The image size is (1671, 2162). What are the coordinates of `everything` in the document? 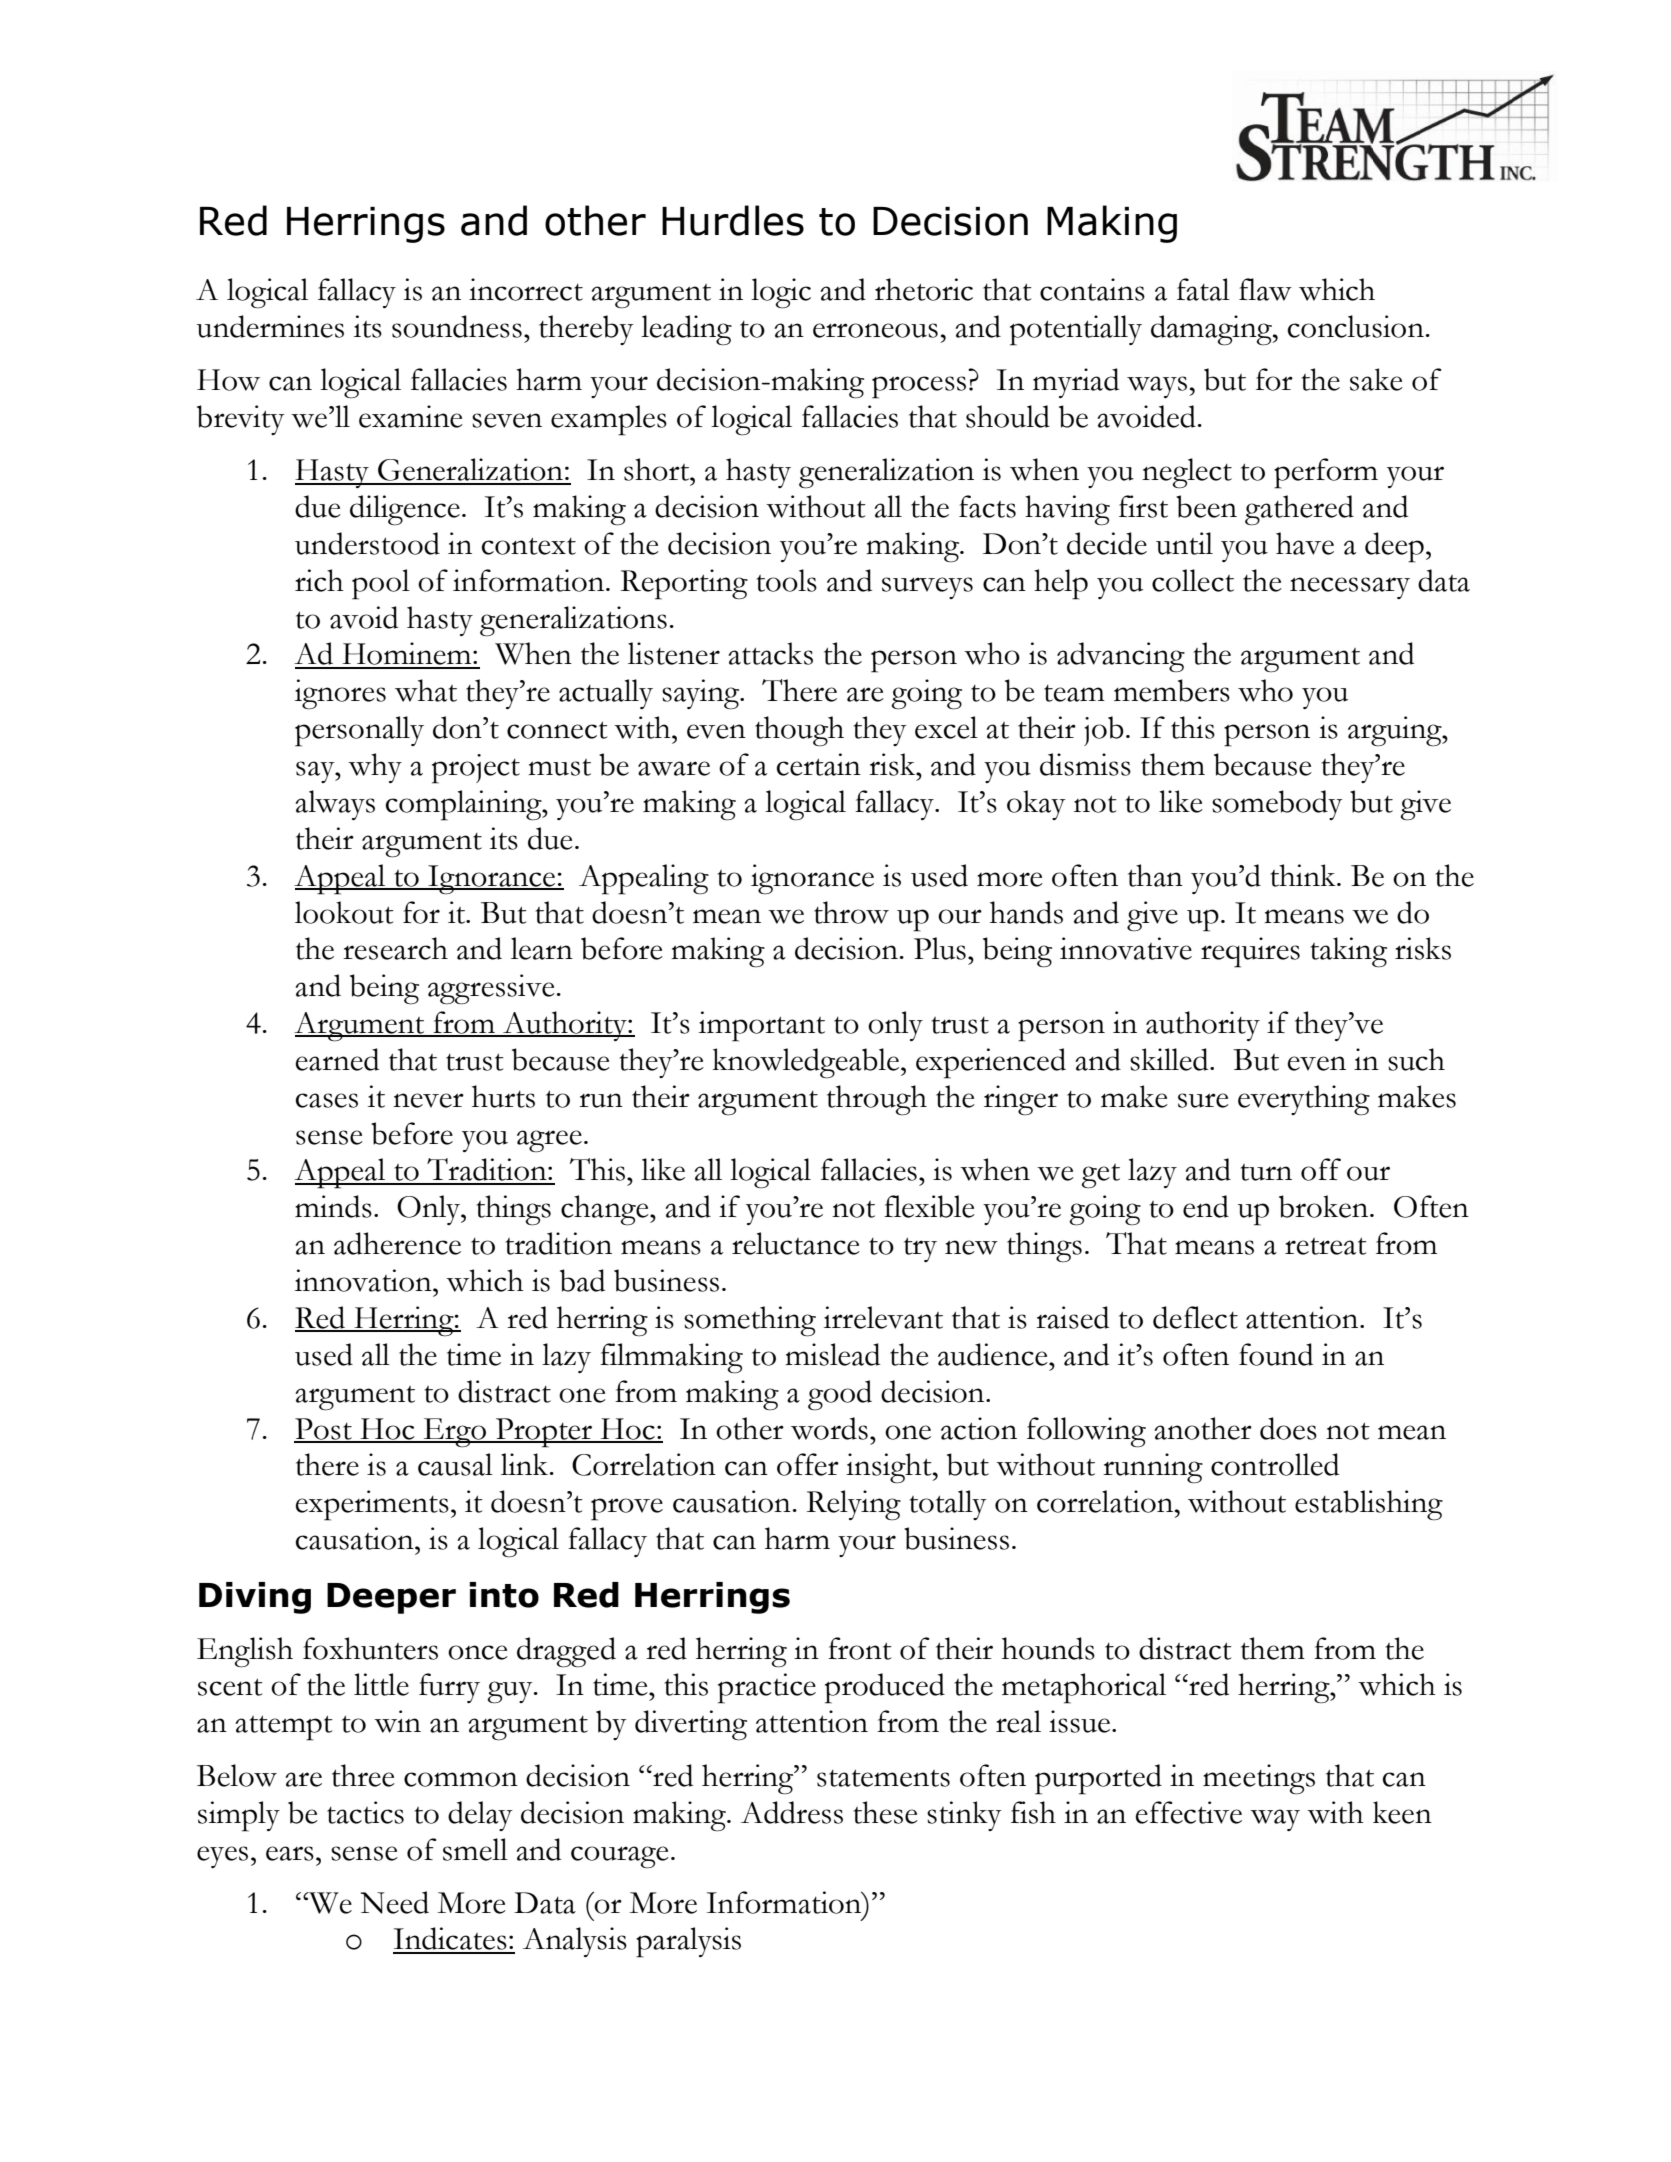 It's located at (1304, 1100).
